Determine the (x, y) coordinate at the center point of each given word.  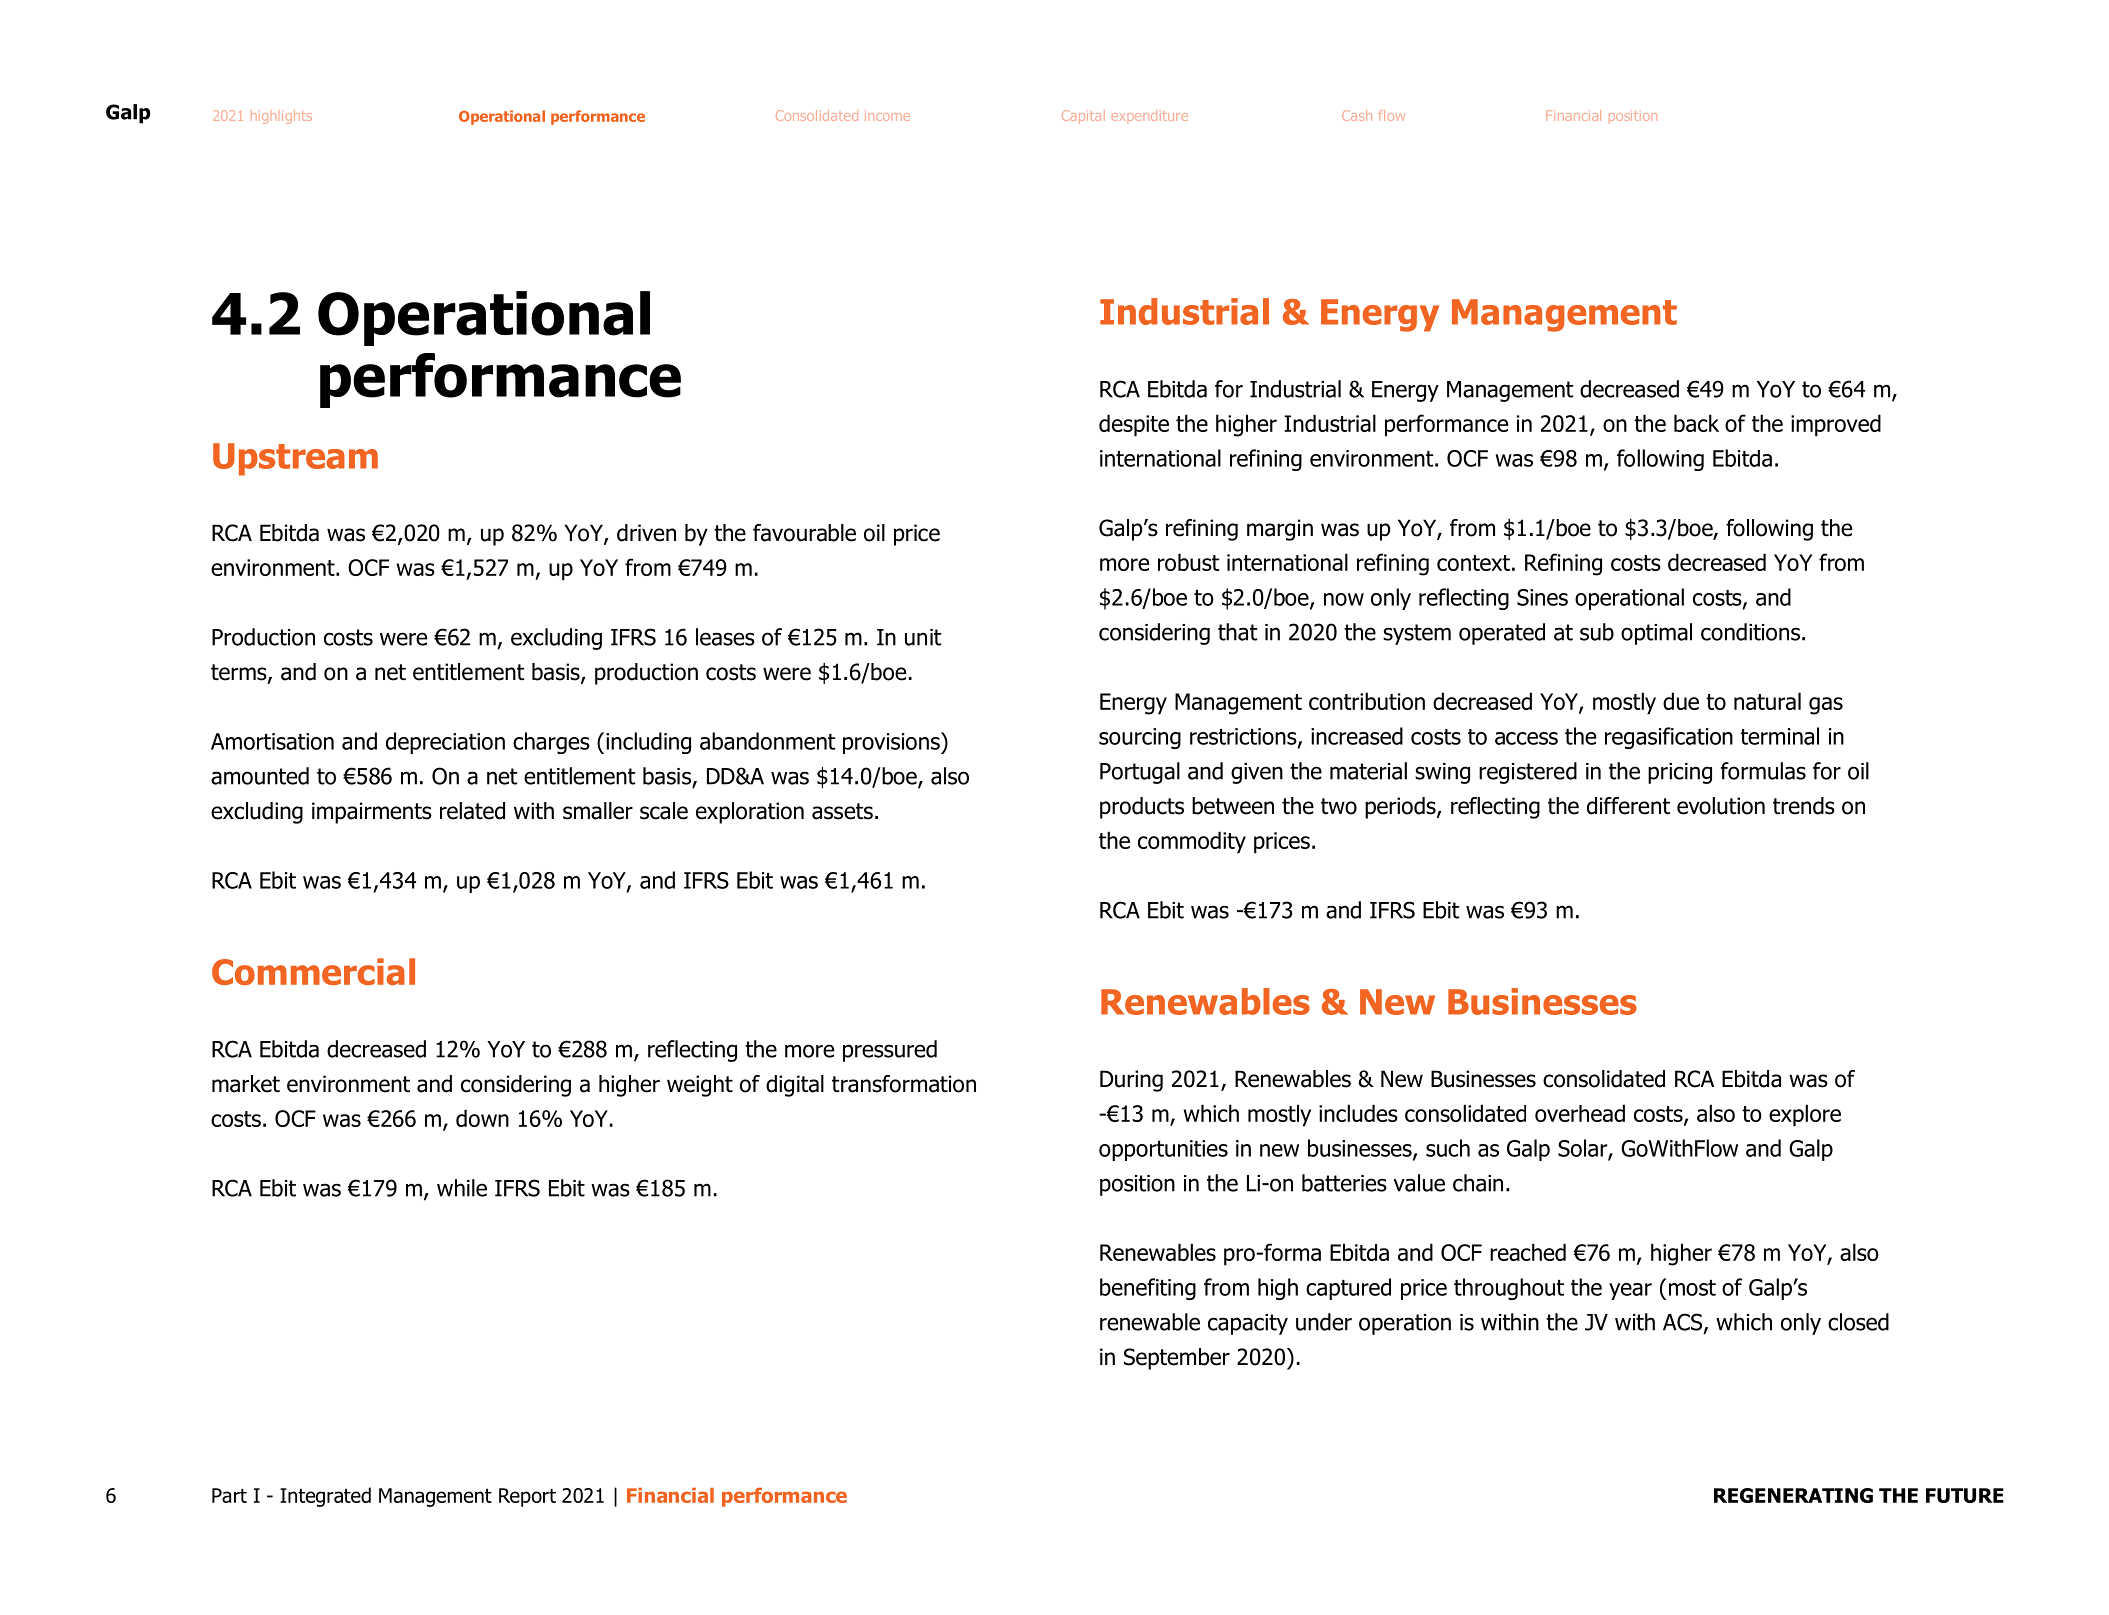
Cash (1357, 115)
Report (527, 1497)
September (1177, 1359)
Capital (1083, 117)
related (472, 811)
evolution (1721, 806)
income (887, 115)
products (1142, 808)
